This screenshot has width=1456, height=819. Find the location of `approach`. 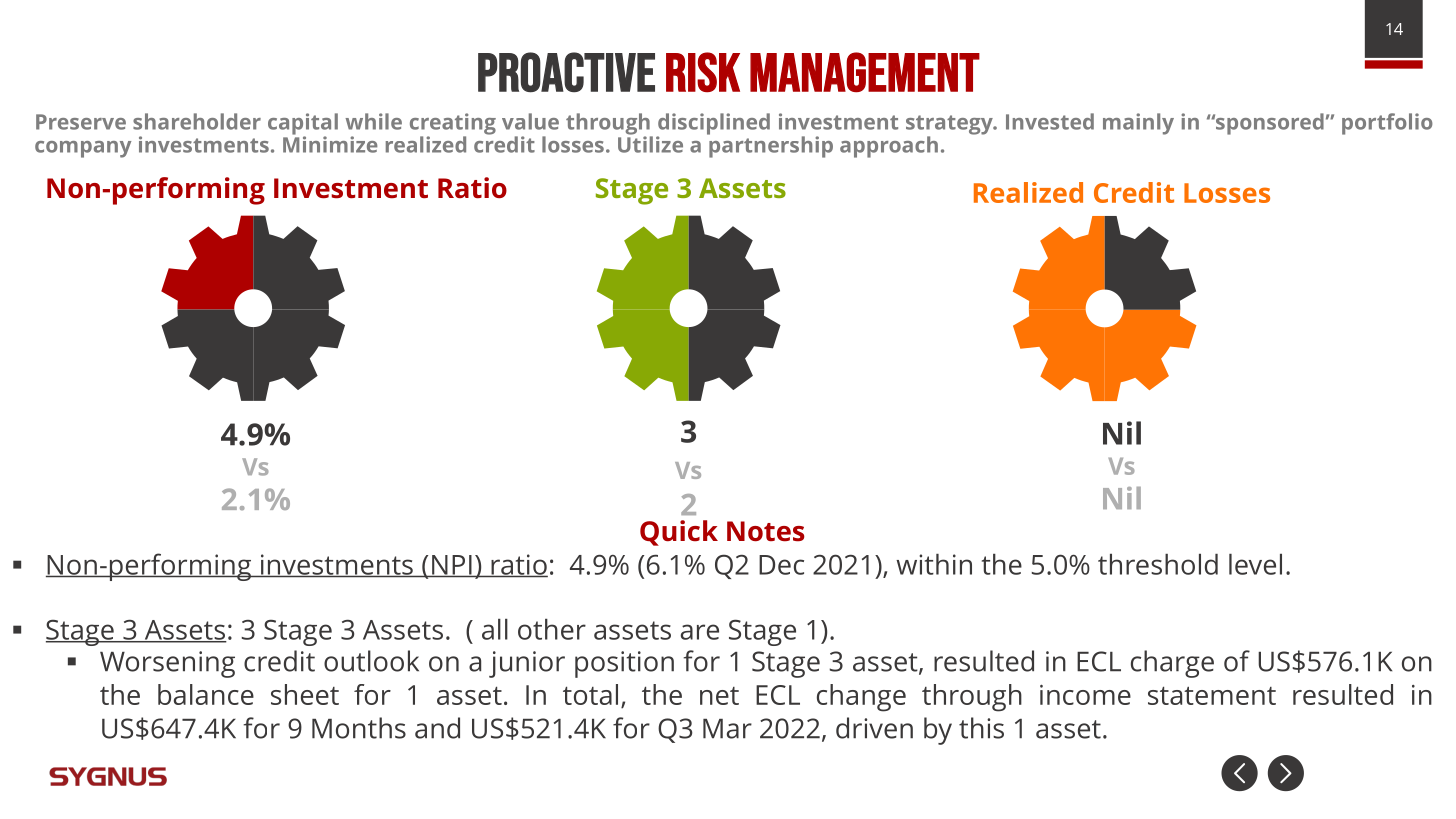

approach is located at coordinates (889, 147).
